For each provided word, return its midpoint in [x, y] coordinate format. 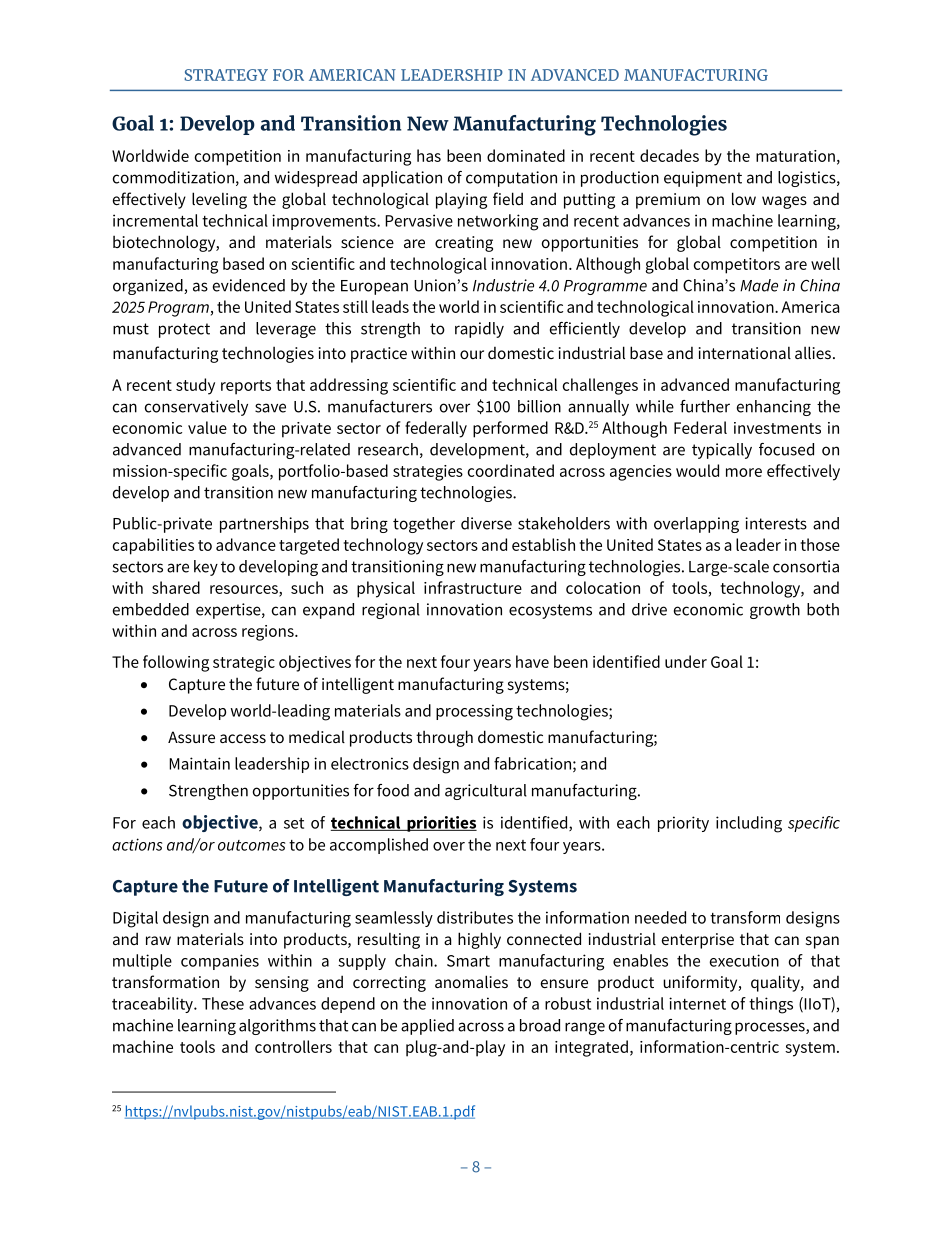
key [206, 568]
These [223, 1003]
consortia [806, 566]
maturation [795, 156]
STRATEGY [226, 75]
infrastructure [473, 587]
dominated [526, 155]
